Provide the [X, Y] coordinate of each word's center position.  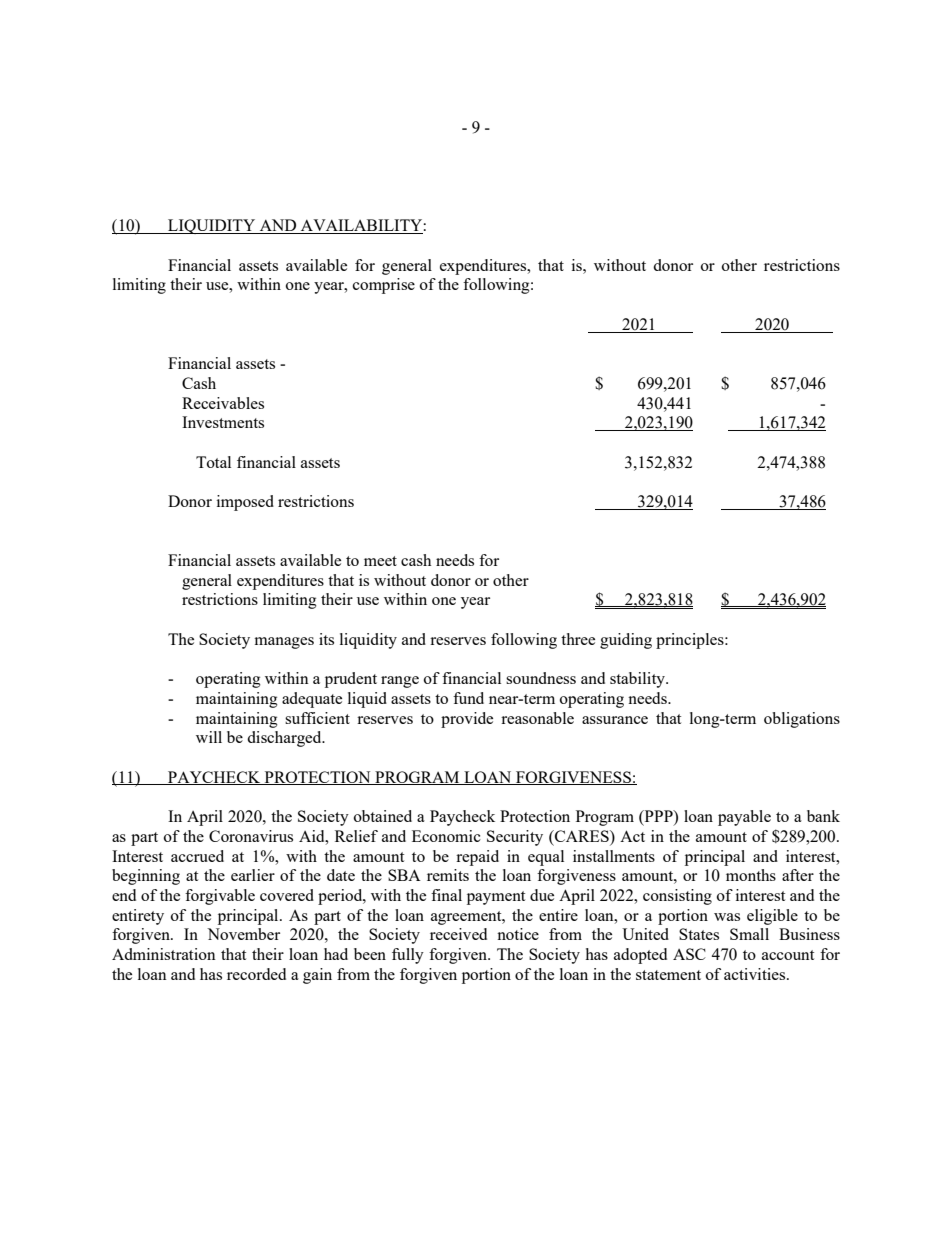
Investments [223, 422]
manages [284, 643]
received [458, 934]
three [578, 639]
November [243, 934]
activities [756, 974]
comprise [384, 286]
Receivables [223, 403]
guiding [626, 641]
